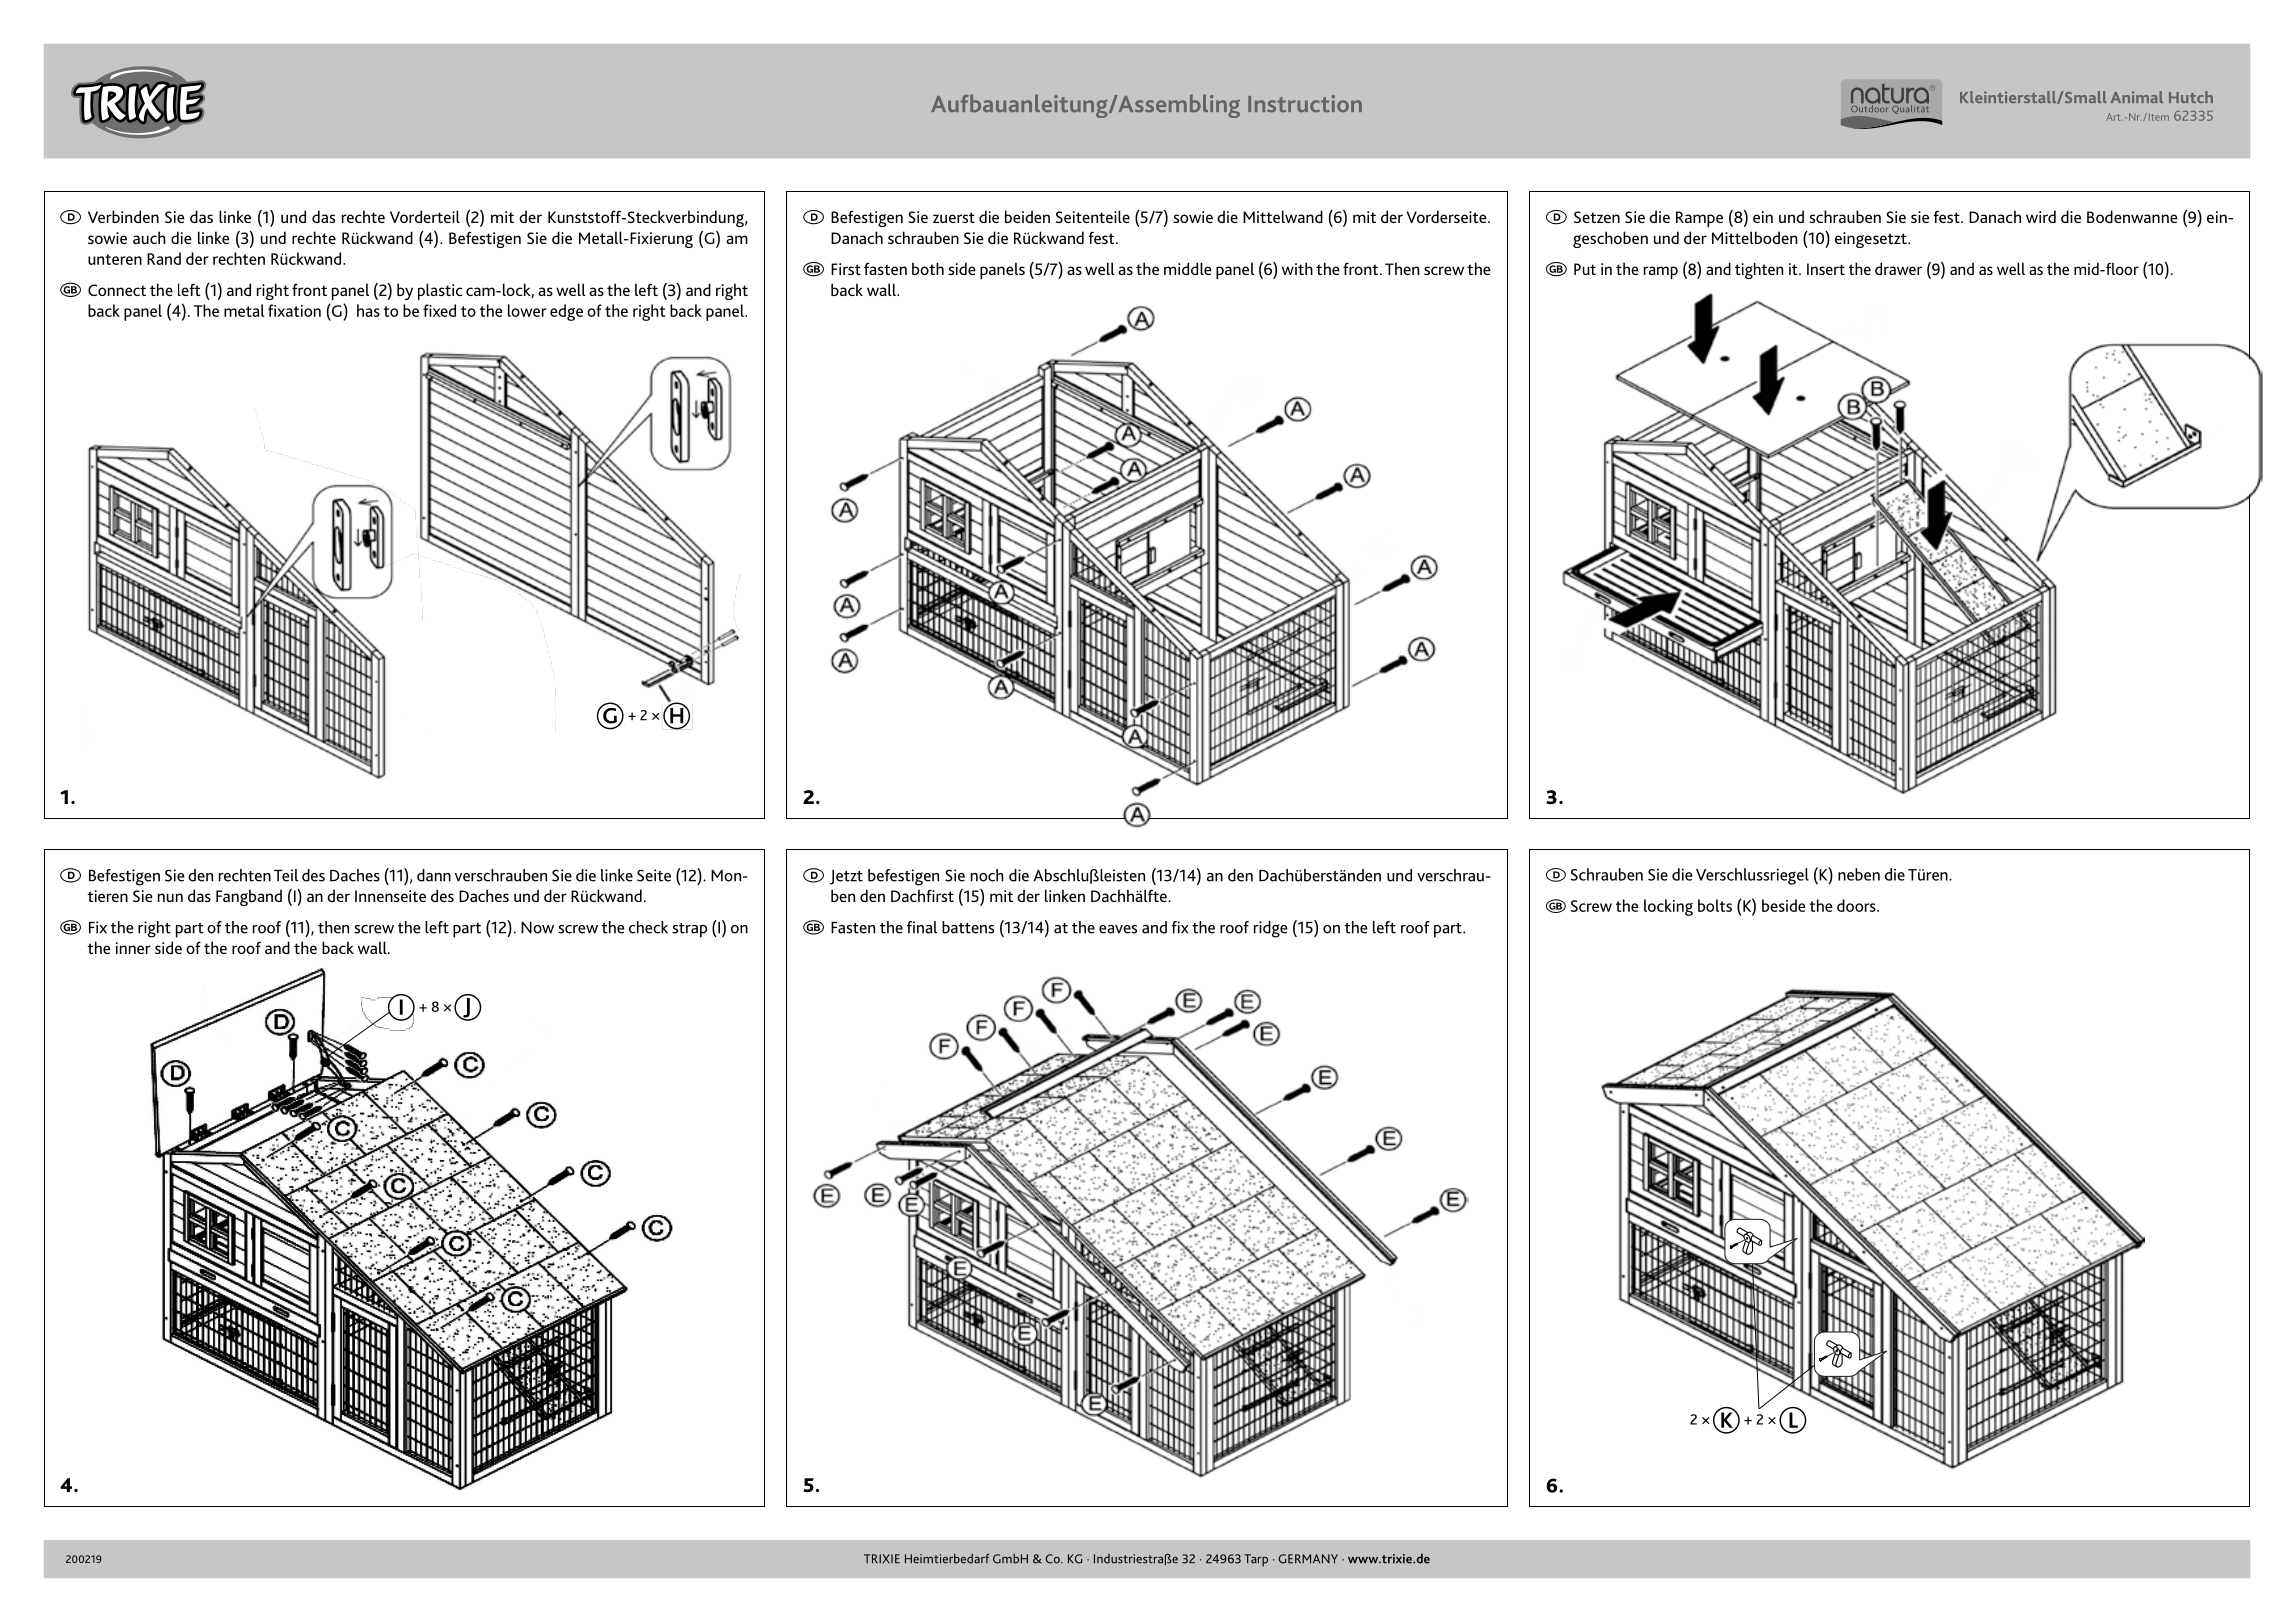 This screenshot has width=2294, height=1622. I want to click on Animal, so click(2137, 97).
